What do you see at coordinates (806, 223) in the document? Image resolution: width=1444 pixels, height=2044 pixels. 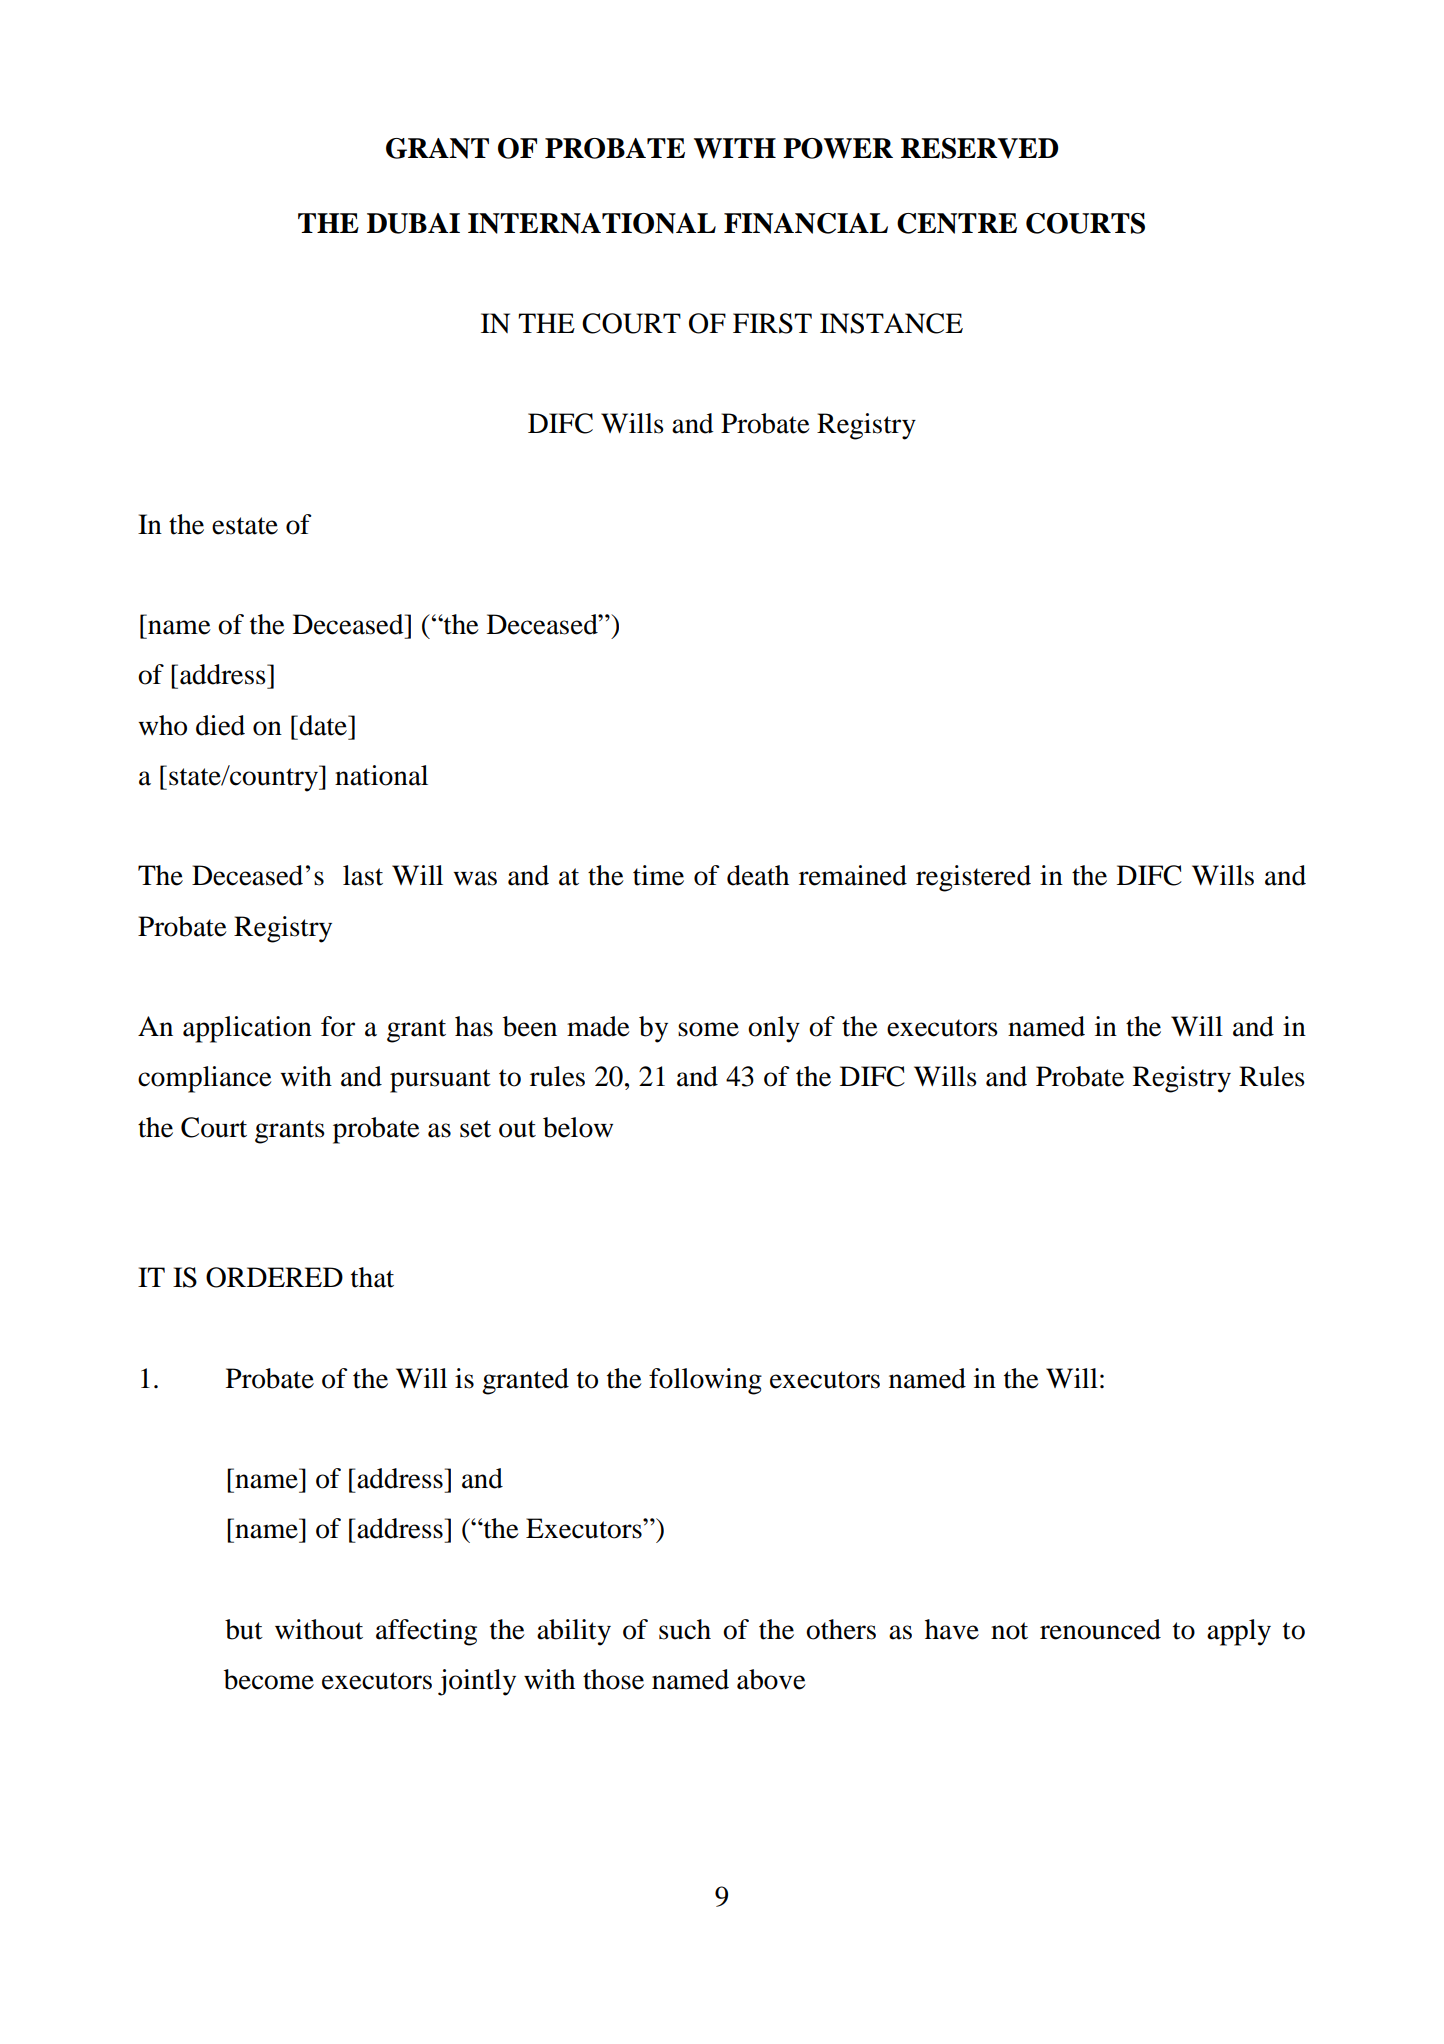 I see `FINANCIAL` at bounding box center [806, 223].
